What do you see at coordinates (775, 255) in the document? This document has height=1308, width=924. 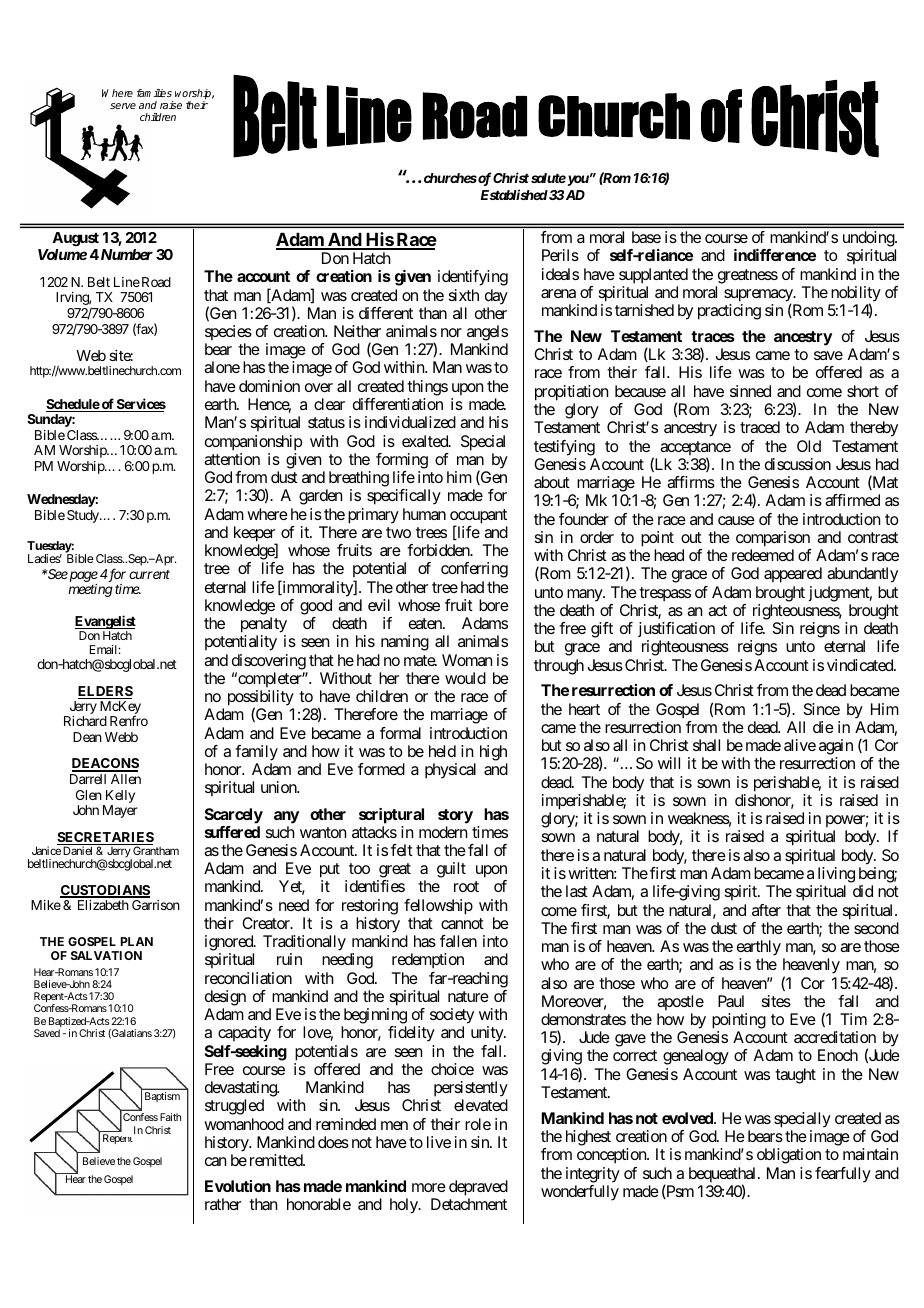 I see `indifference` at bounding box center [775, 255].
